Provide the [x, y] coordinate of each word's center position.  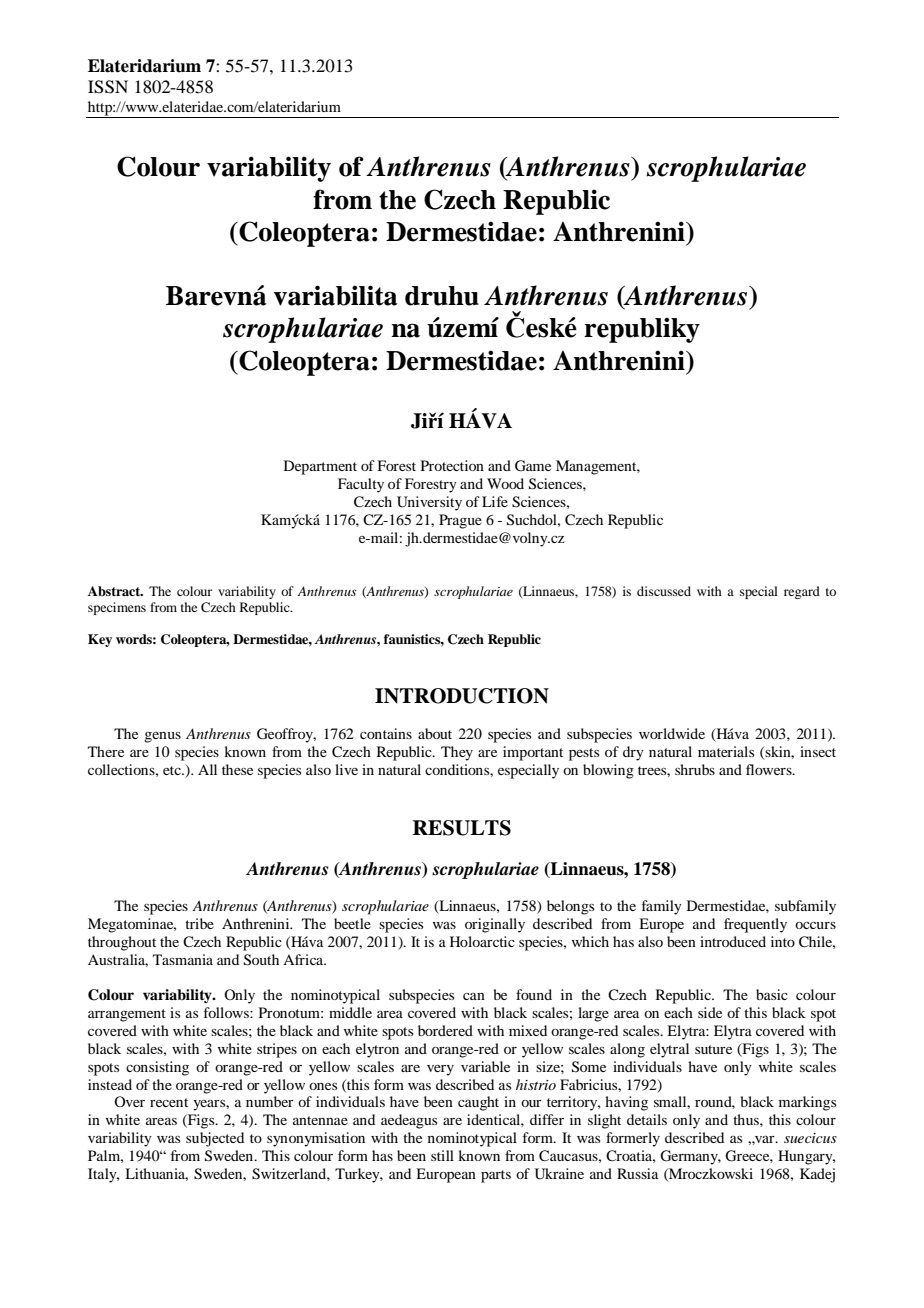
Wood [505, 483]
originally [495, 925]
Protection [452, 465]
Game [533, 466]
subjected [215, 1139]
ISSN [108, 87]
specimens [117, 608]
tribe [199, 923]
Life [495, 501]
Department [320, 467]
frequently [755, 925]
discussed [664, 591]
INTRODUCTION [462, 696]
